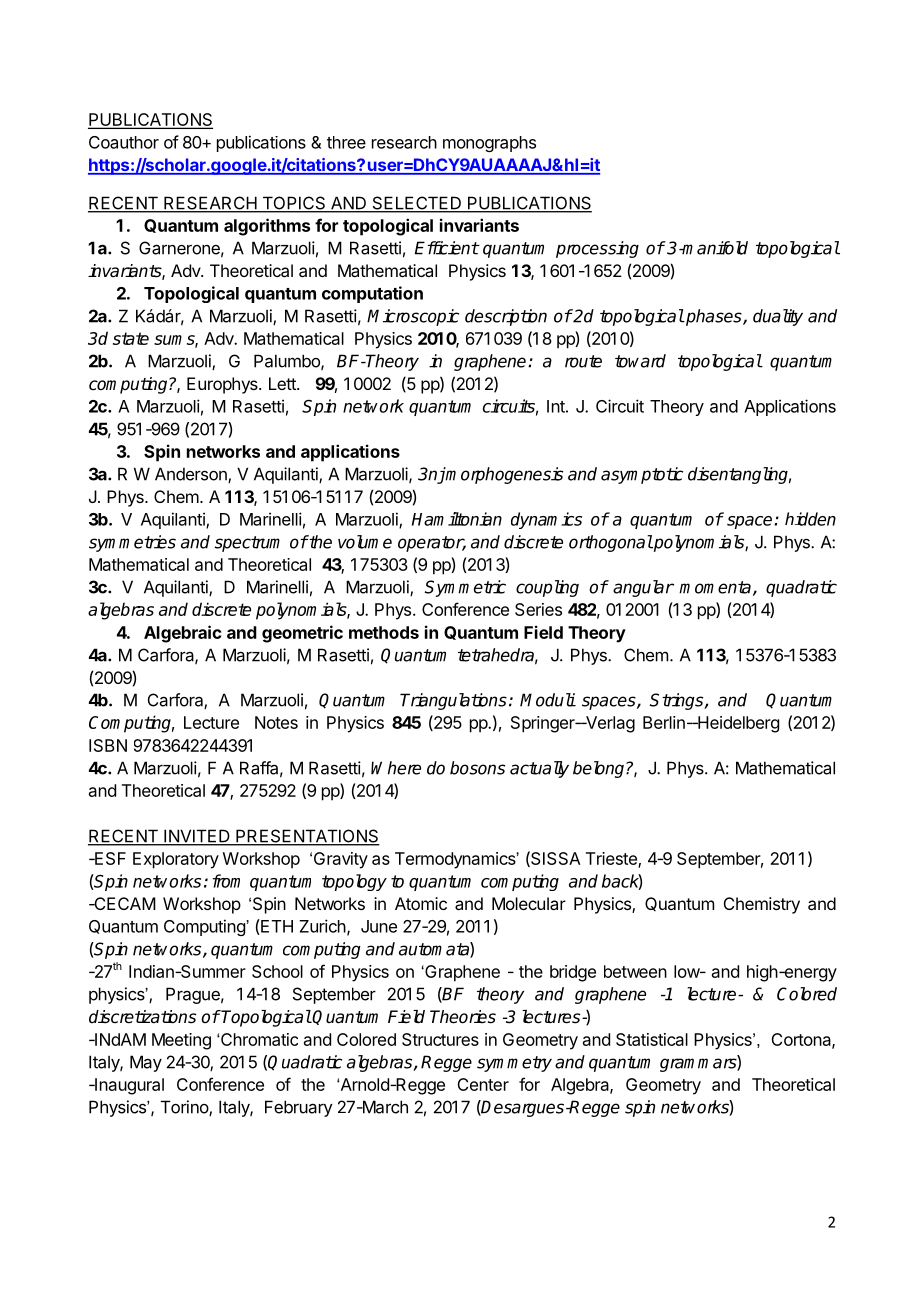 This screenshot has width=924, height=1308. Describe the element at coordinates (146, 1063) in the screenshot. I see `May` at that location.
